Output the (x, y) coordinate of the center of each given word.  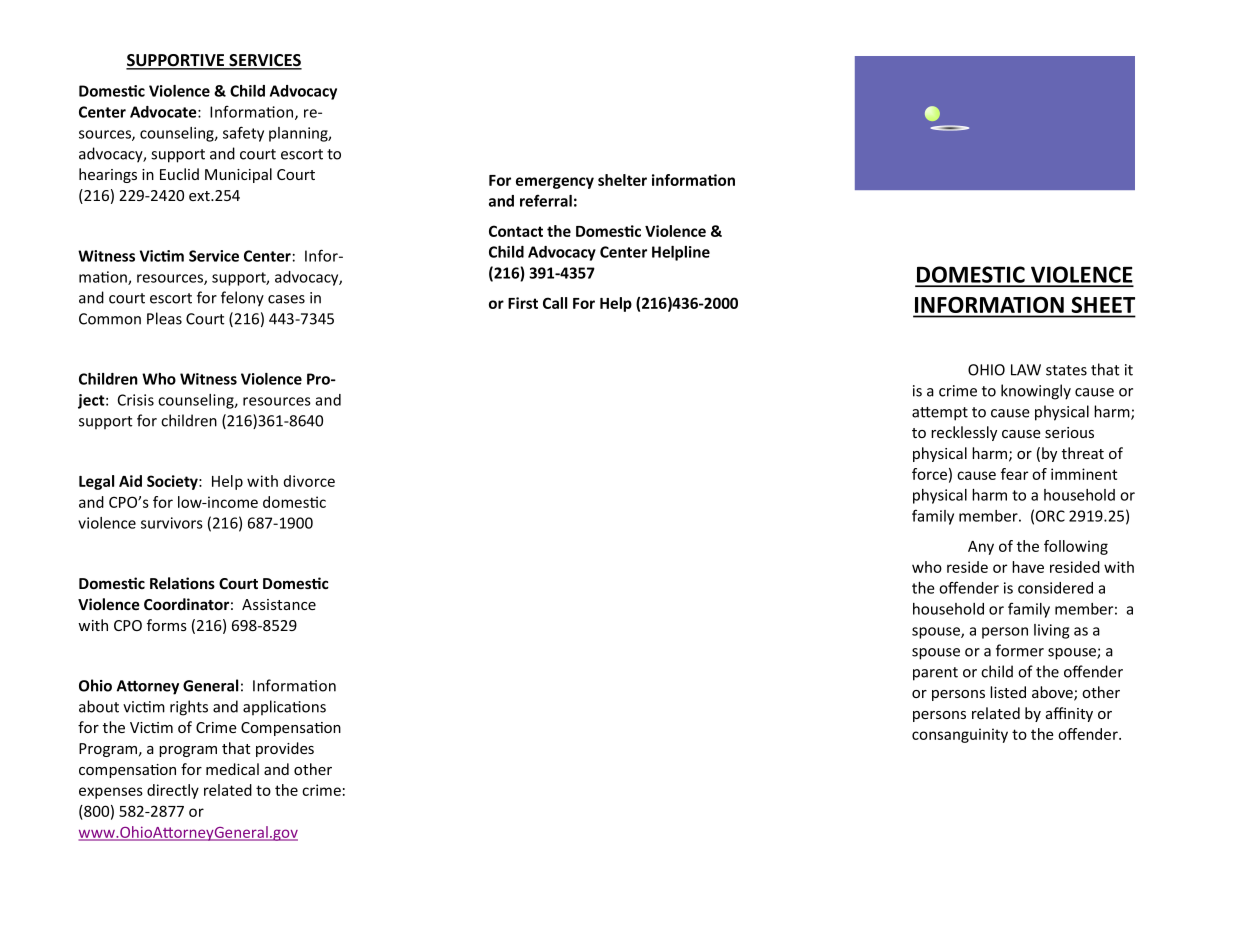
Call (555, 303)
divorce (309, 481)
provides (285, 749)
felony (242, 299)
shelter (622, 180)
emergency (555, 183)
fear (1014, 474)
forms (167, 625)
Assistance (279, 604)
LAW (1026, 370)
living (1051, 631)
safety (243, 134)
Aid (130, 481)
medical (232, 769)
